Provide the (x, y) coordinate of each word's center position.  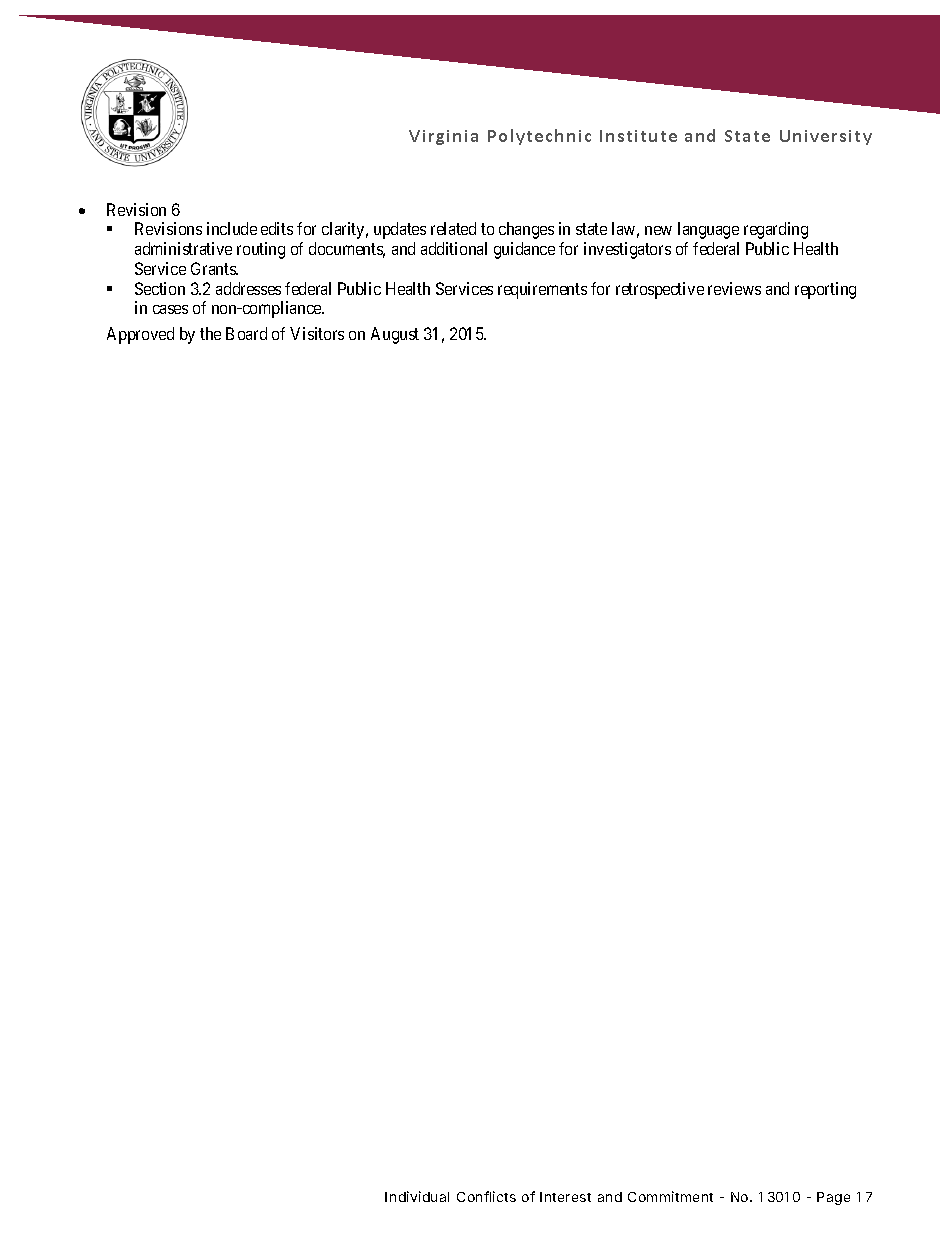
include (232, 228)
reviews (734, 288)
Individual (417, 1196)
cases (170, 309)
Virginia (443, 137)
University (826, 137)
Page (833, 1198)
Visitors (317, 333)
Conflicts (486, 1196)
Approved (140, 335)
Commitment (670, 1196)
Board (246, 333)
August (395, 335)
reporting (825, 290)
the (210, 333)
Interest (565, 1197)
